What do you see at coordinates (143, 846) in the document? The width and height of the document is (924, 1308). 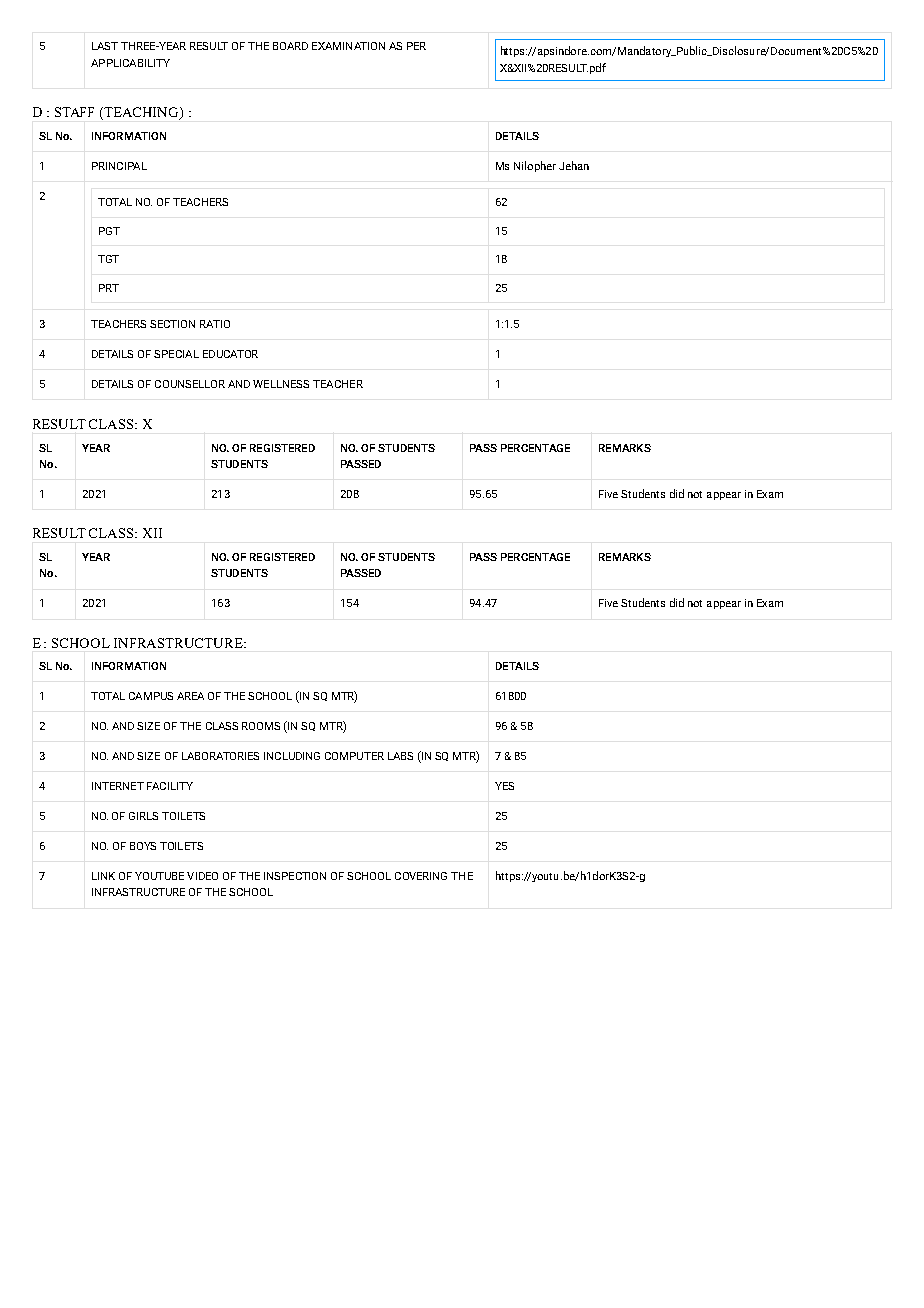 I see `BOYS` at bounding box center [143, 846].
